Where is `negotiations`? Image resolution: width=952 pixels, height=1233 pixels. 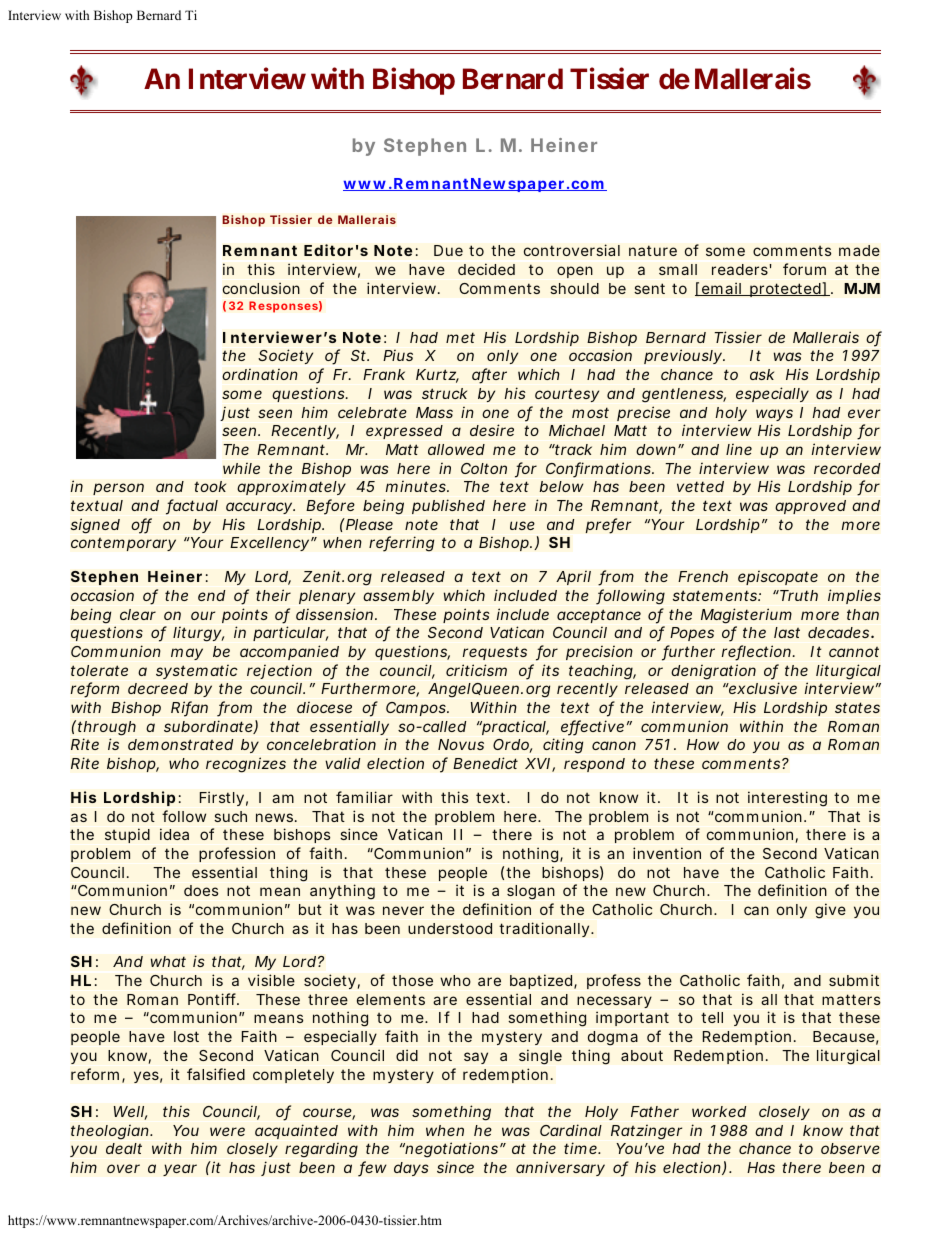
negotiations is located at coordinates (451, 1150).
